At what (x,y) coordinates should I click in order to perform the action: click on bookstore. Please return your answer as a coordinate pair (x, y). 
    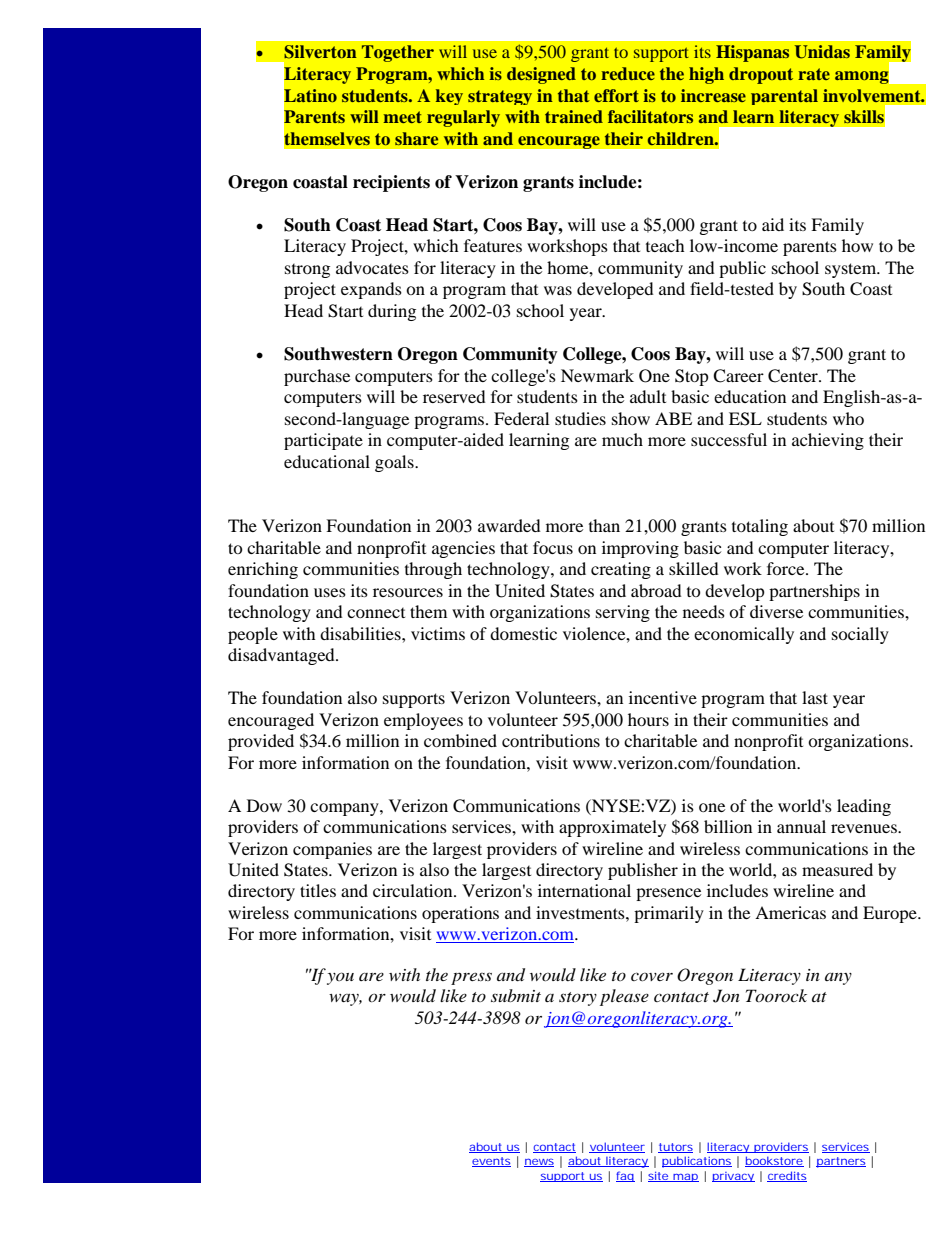
    Looking at the image, I should click on (774, 1161).
